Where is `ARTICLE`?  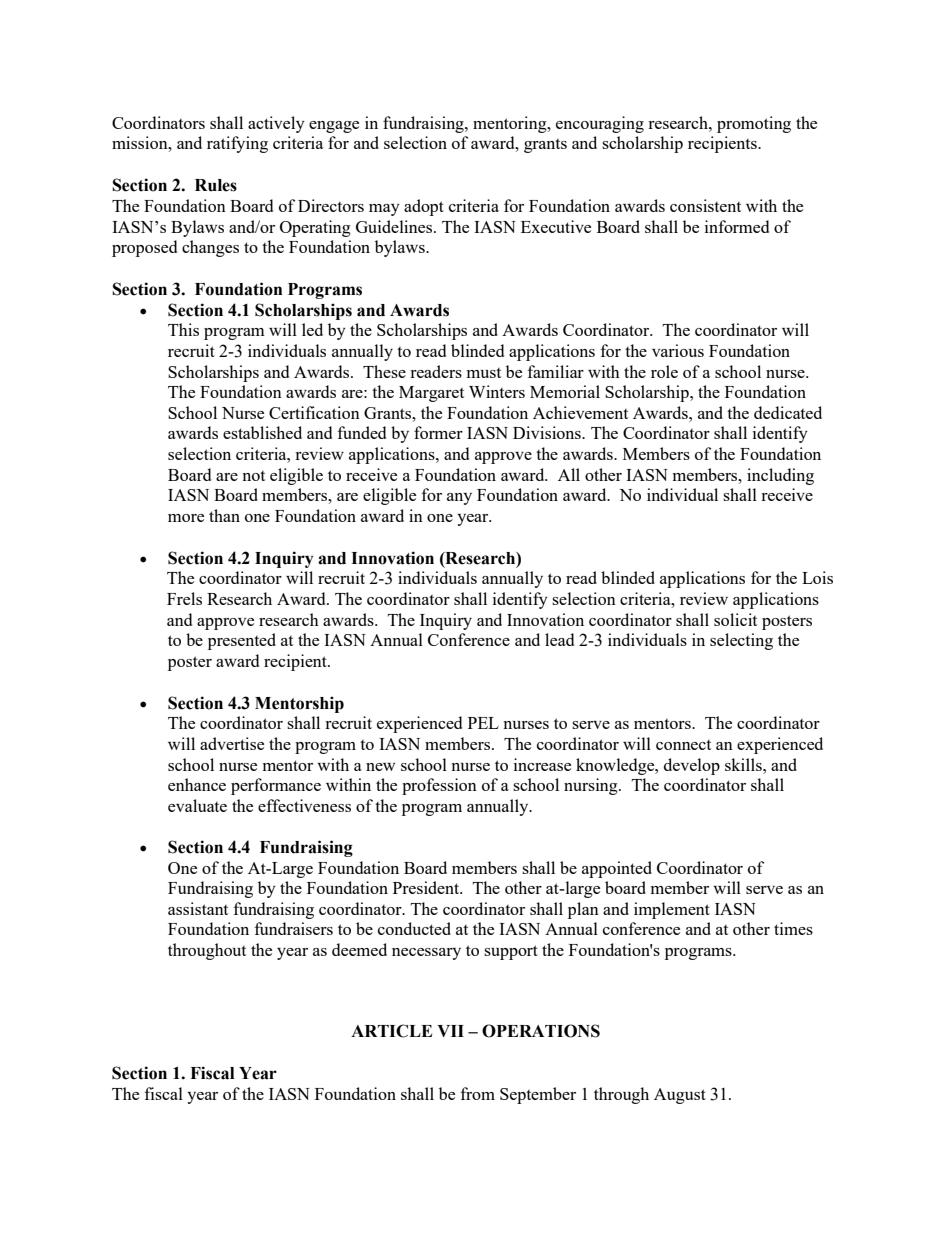 ARTICLE is located at coordinates (391, 1031).
